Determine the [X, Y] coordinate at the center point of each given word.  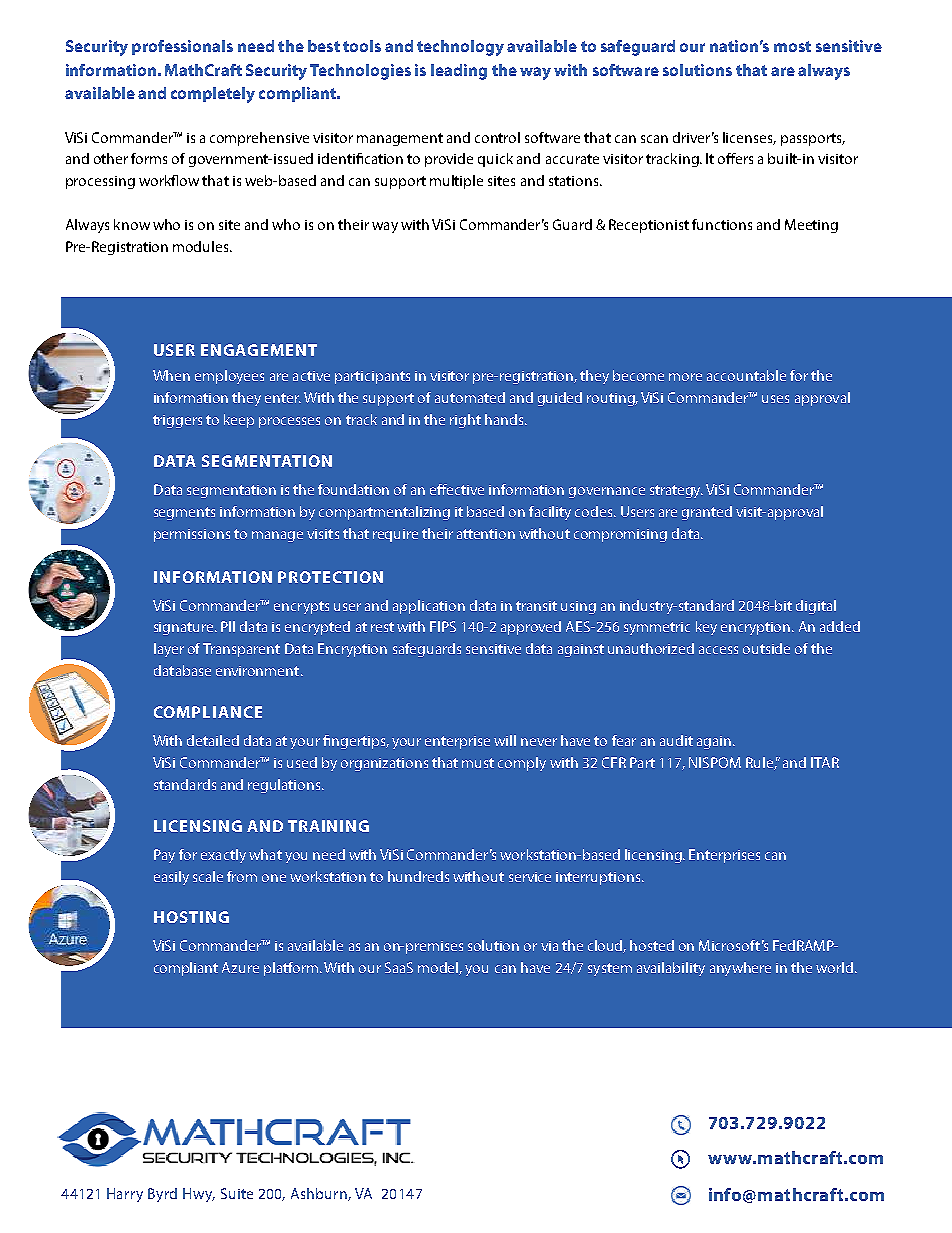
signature [185, 628]
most [792, 46]
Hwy [199, 1195]
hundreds [418, 876]
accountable [746, 375]
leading [459, 72]
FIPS [443, 626]
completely [213, 95]
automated [470, 397]
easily [171, 878]
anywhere [740, 969]
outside [766, 648]
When [171, 375]
